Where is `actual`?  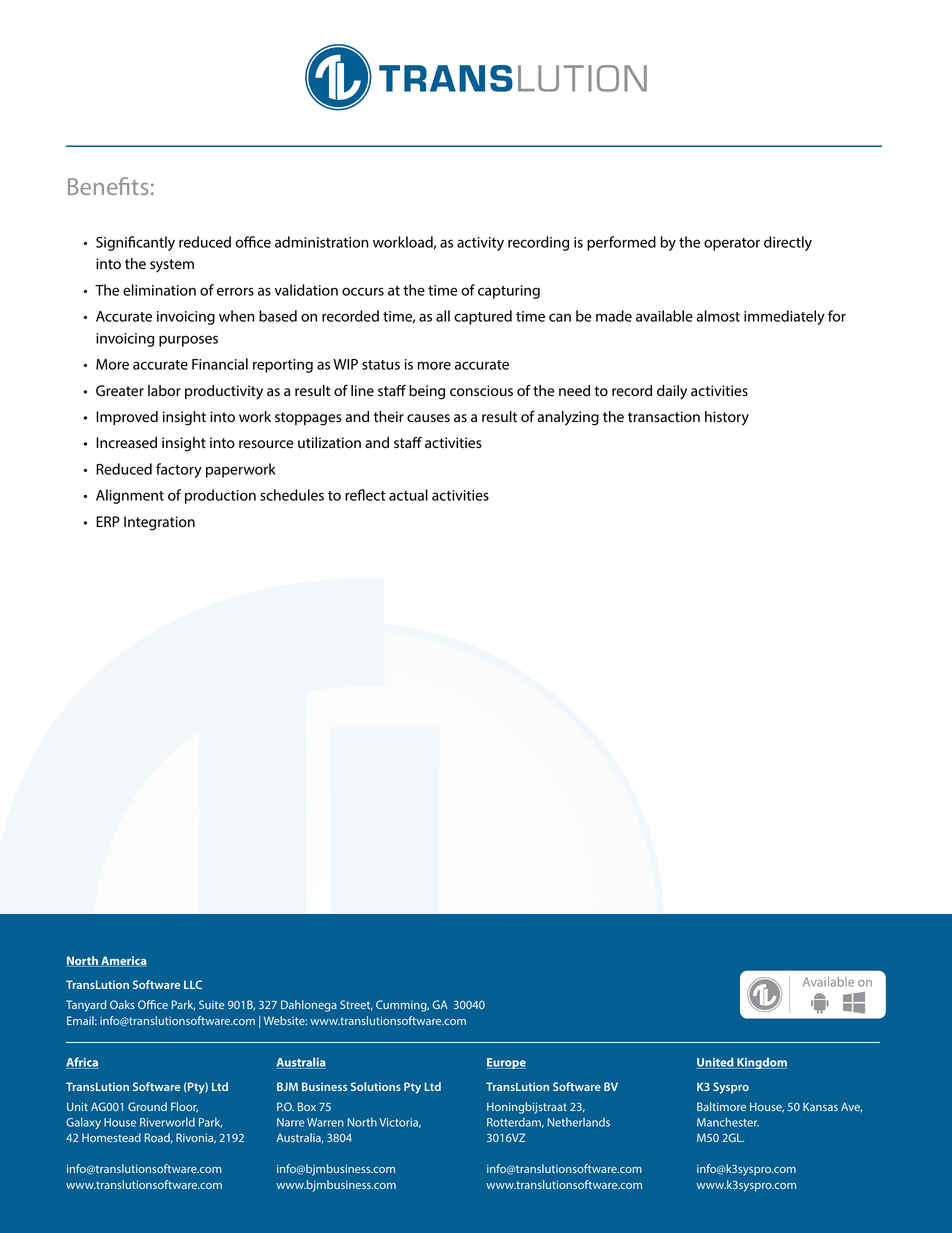
actual is located at coordinates (408, 495).
